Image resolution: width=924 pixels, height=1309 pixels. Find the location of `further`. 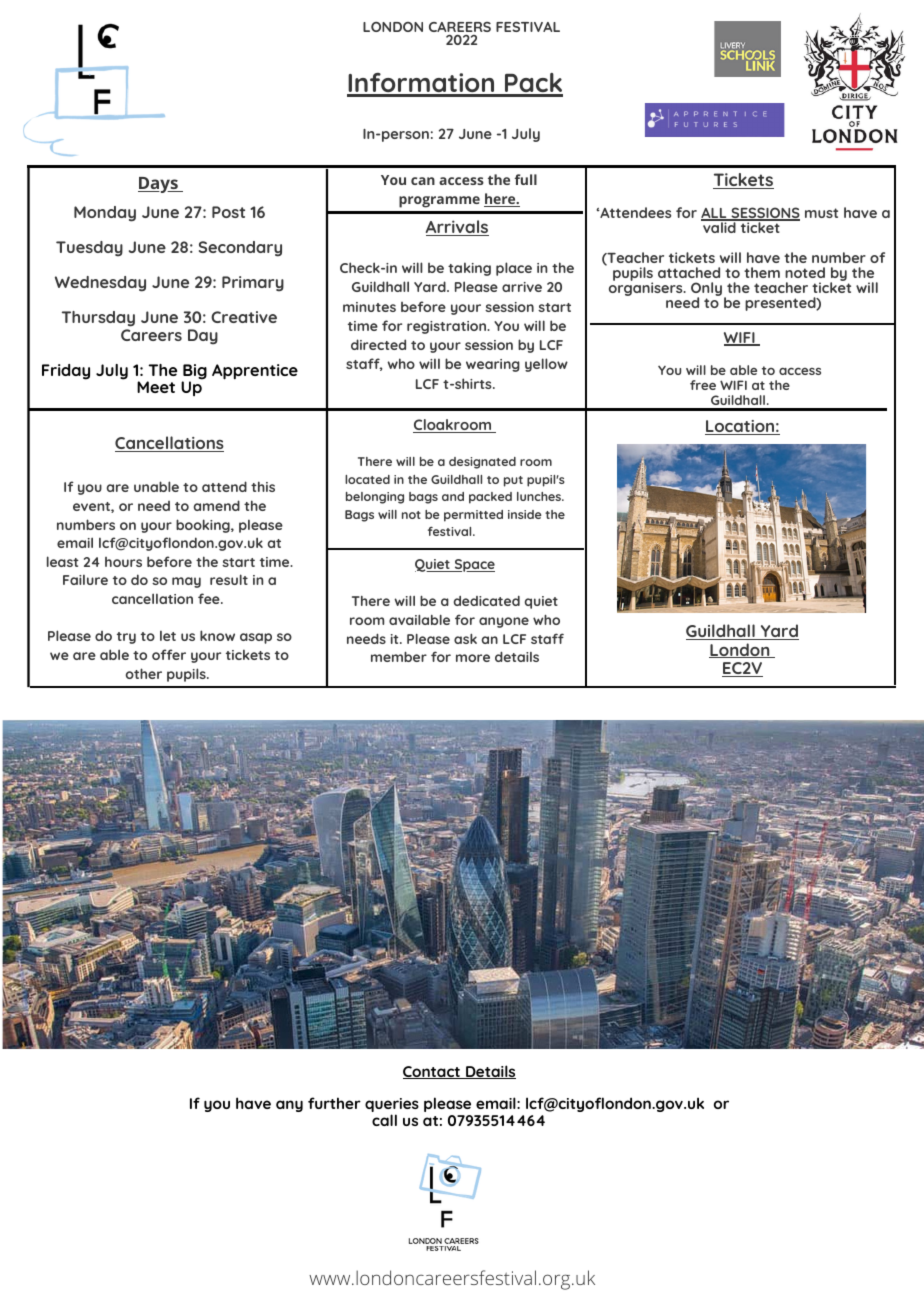

further is located at coordinates (334, 1103).
